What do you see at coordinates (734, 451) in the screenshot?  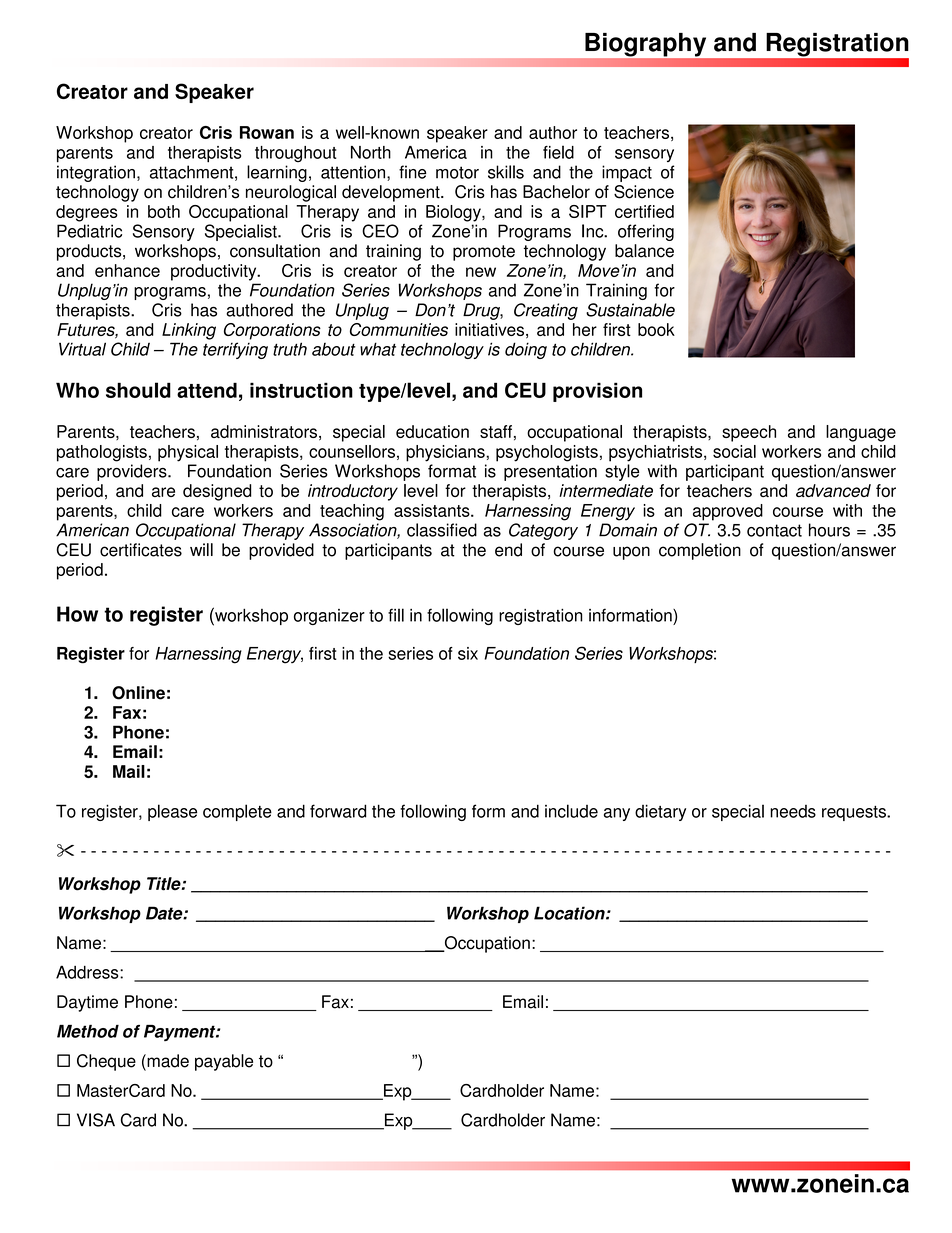 I see `social` at bounding box center [734, 451].
